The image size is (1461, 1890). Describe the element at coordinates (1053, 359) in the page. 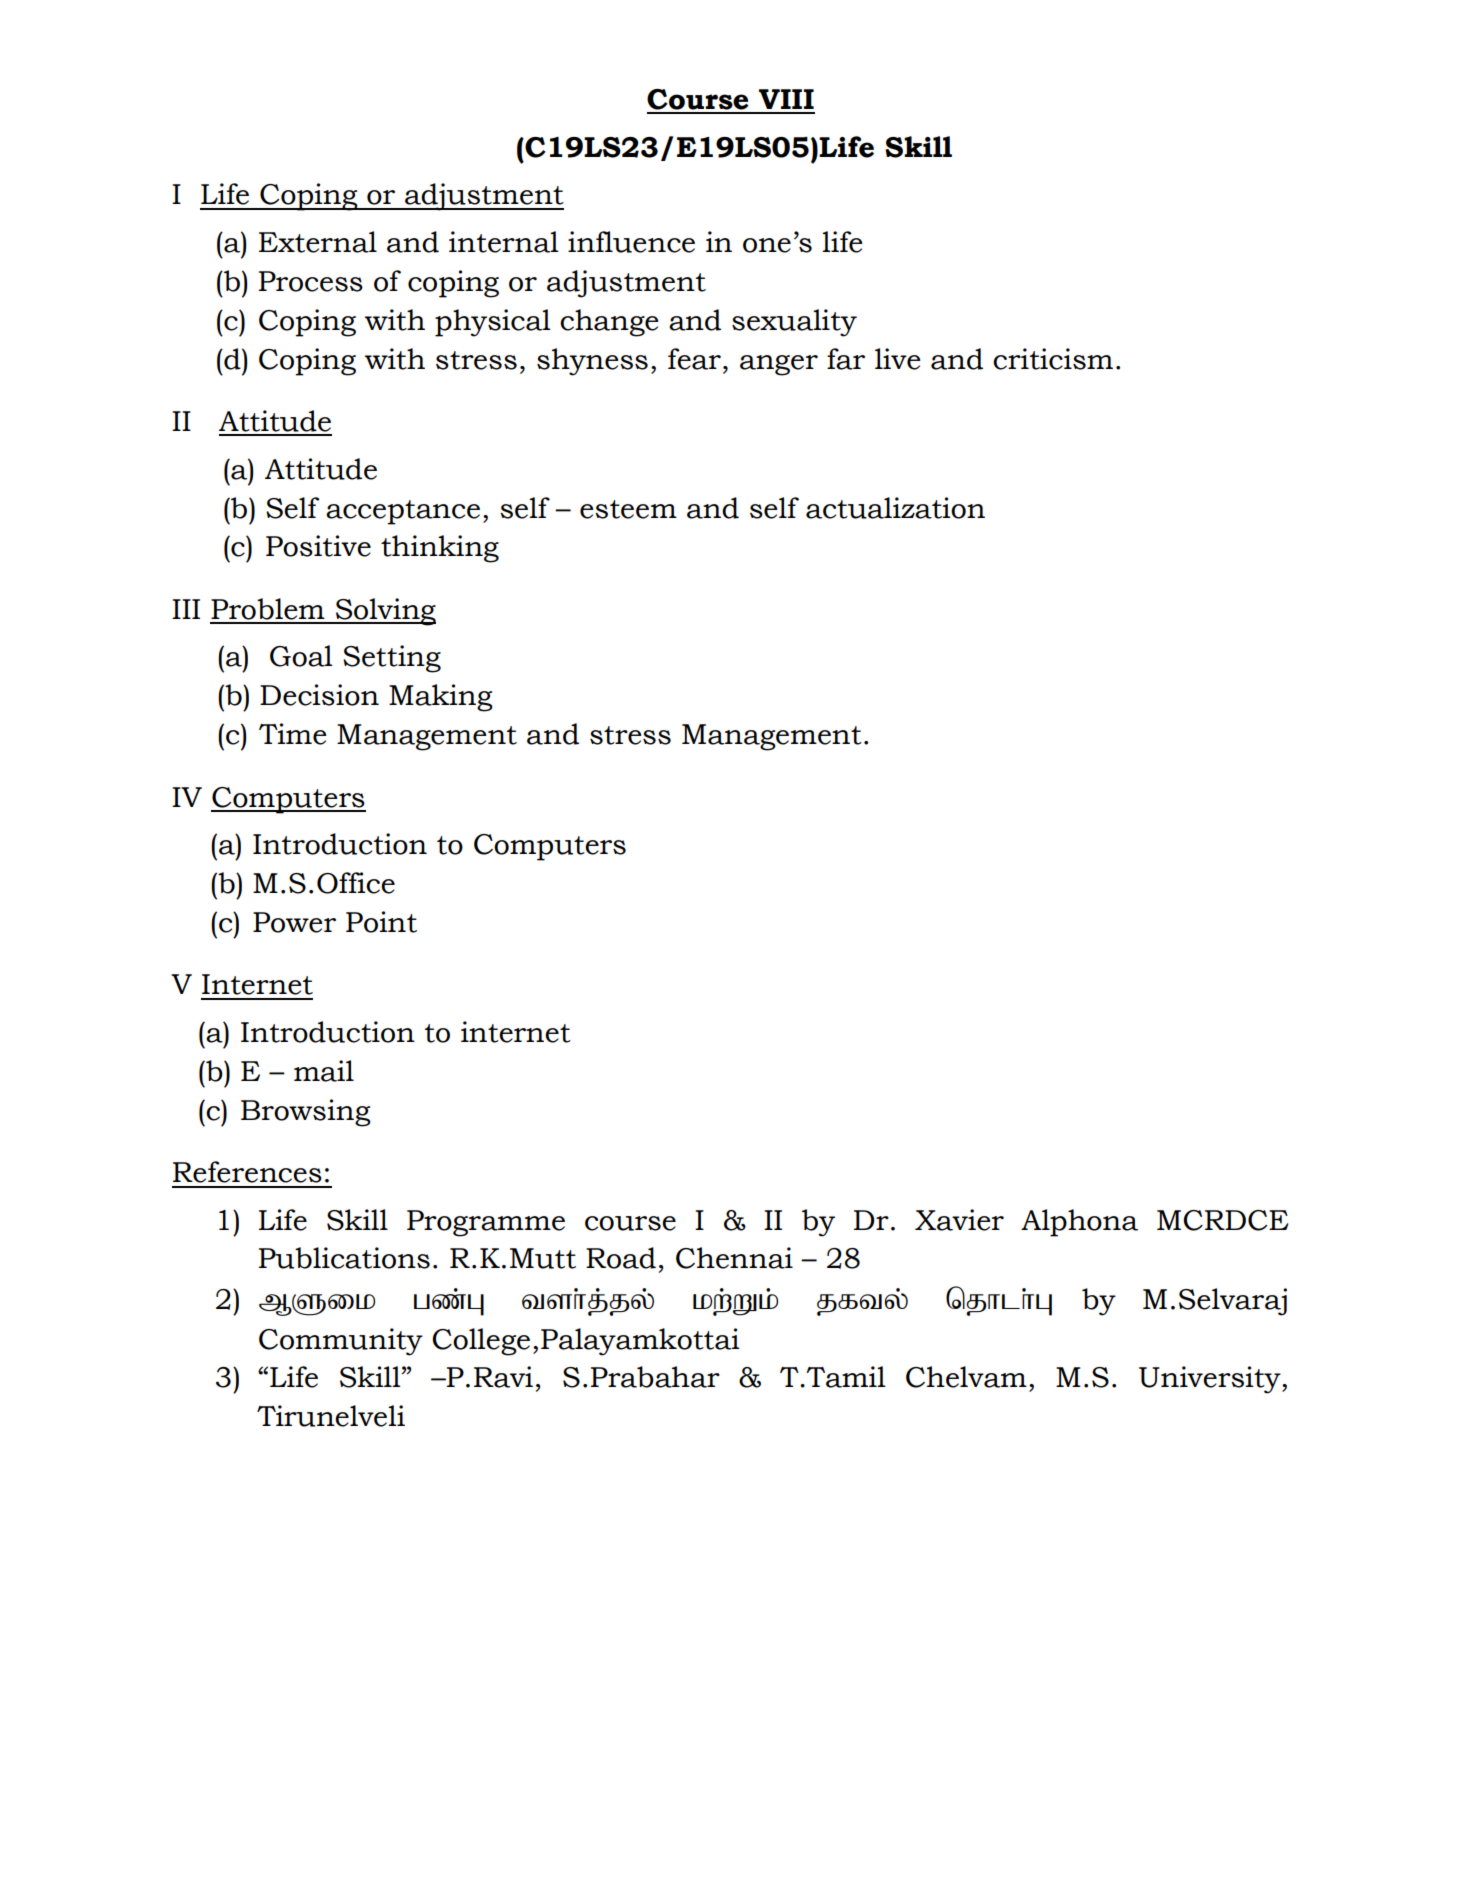

I see `criticism` at that location.
